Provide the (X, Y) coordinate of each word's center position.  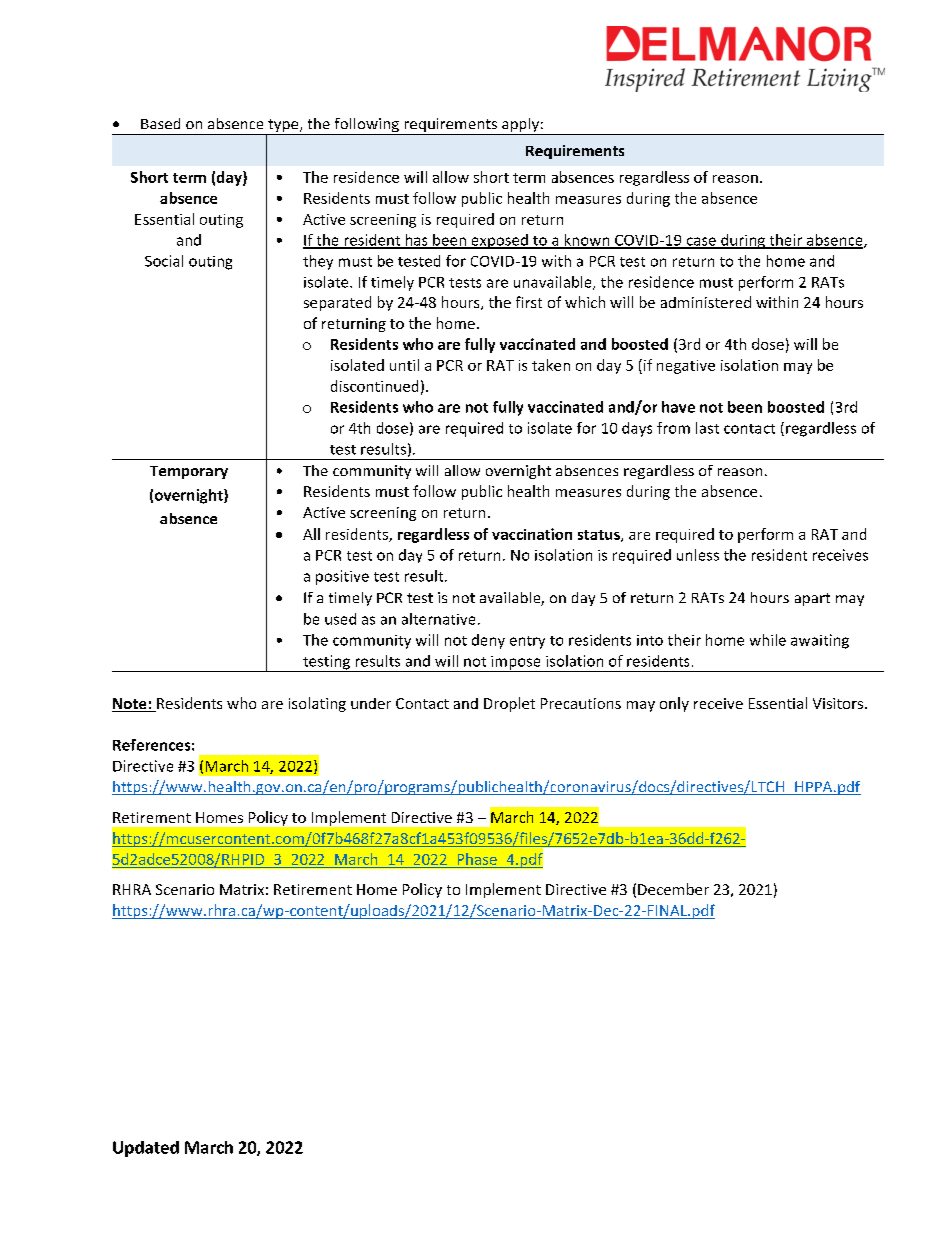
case (701, 242)
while (768, 640)
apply (520, 126)
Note (130, 705)
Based (160, 123)
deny (488, 641)
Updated (146, 1149)
